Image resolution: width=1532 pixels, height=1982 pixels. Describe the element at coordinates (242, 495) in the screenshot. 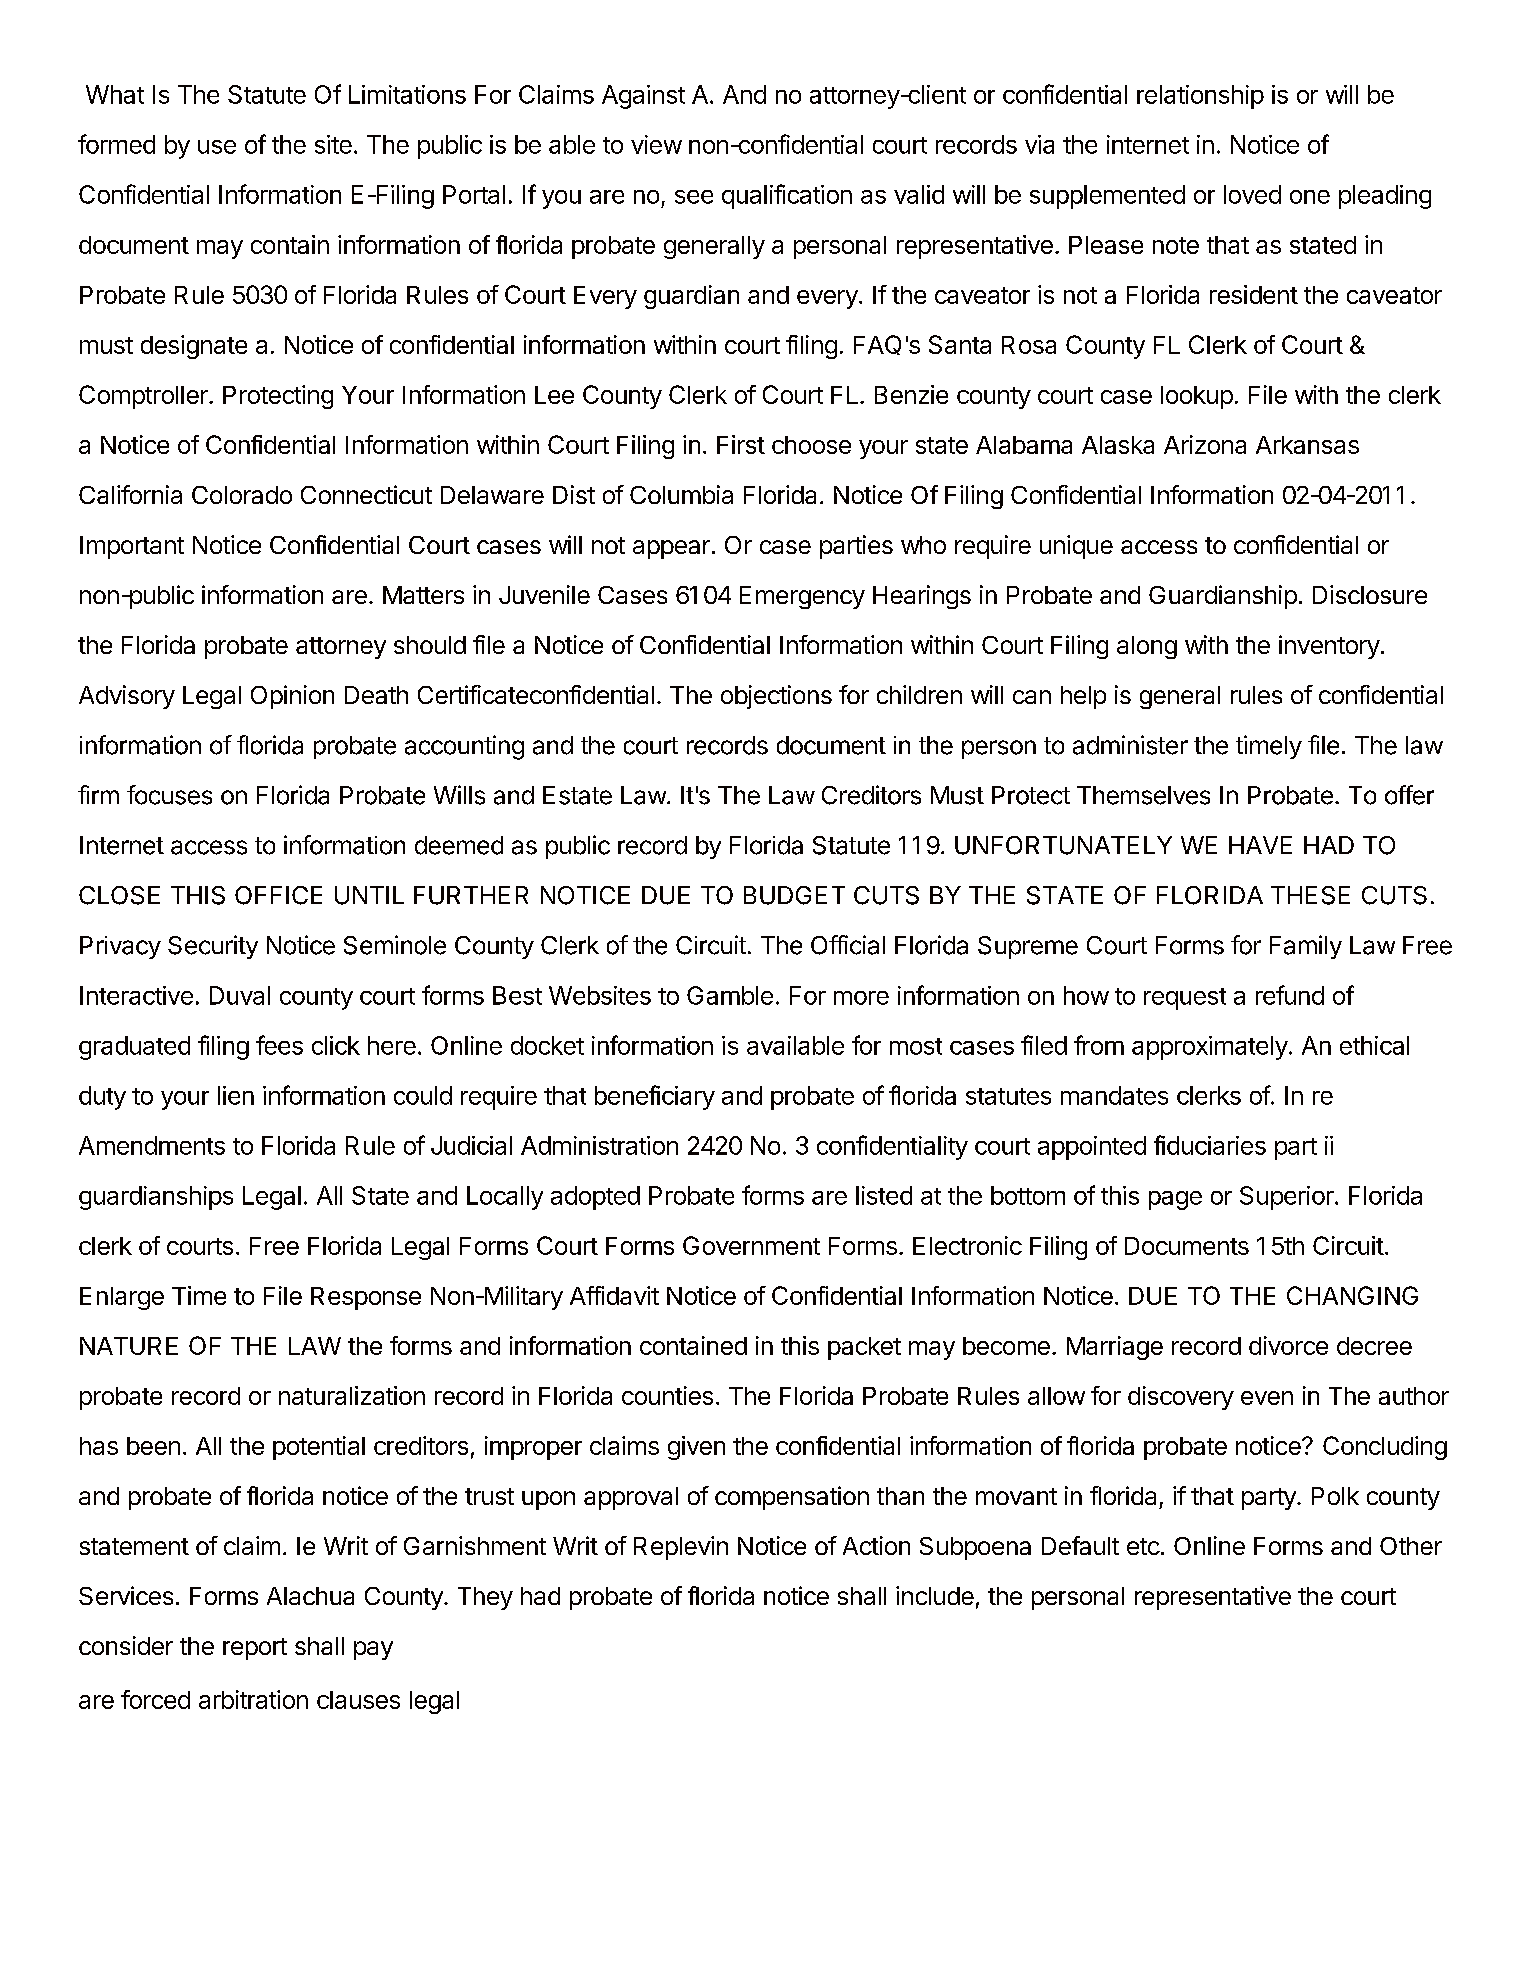

I see `Colorado` at that location.
